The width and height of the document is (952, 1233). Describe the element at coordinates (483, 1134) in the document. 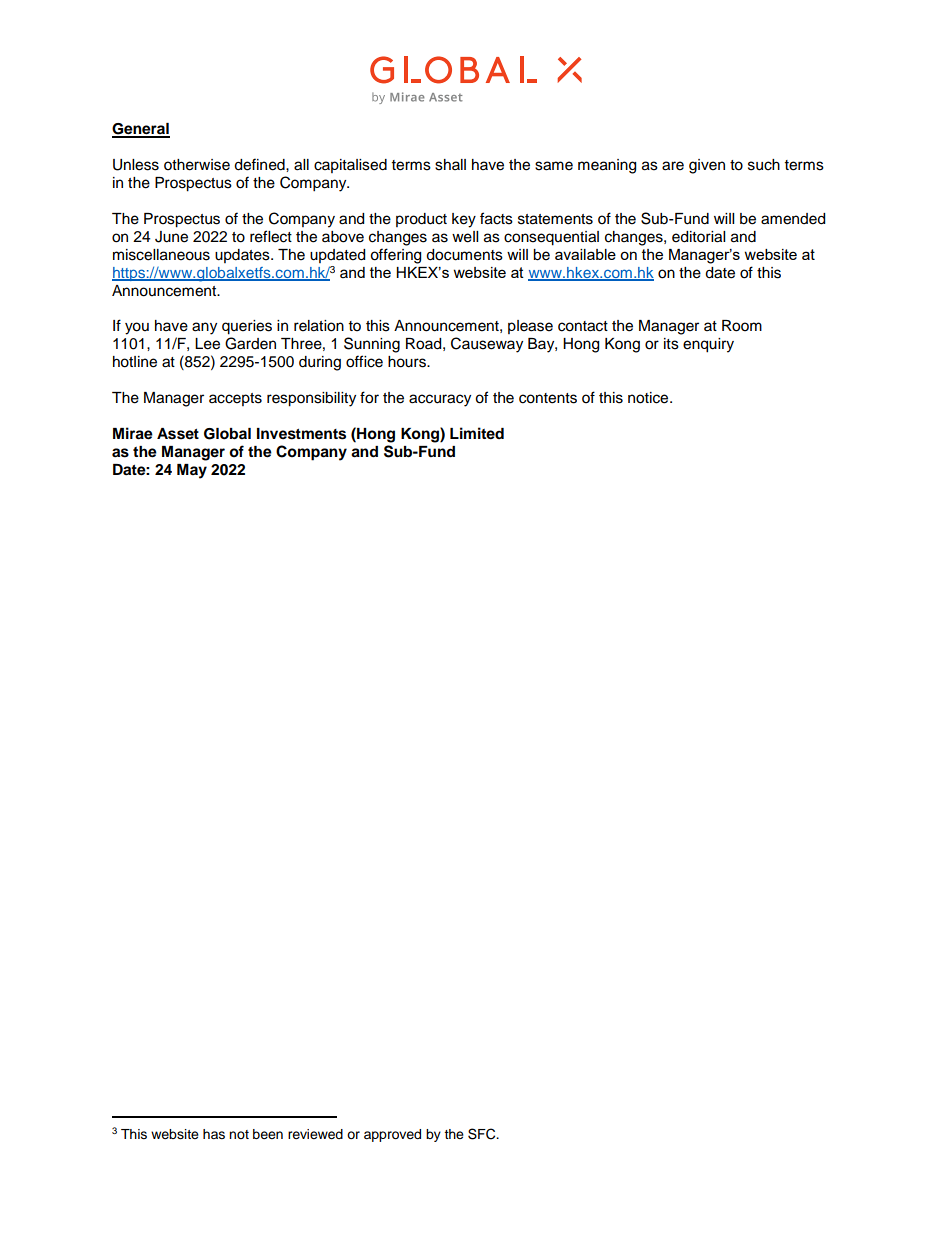

I see `SFC` at that location.
